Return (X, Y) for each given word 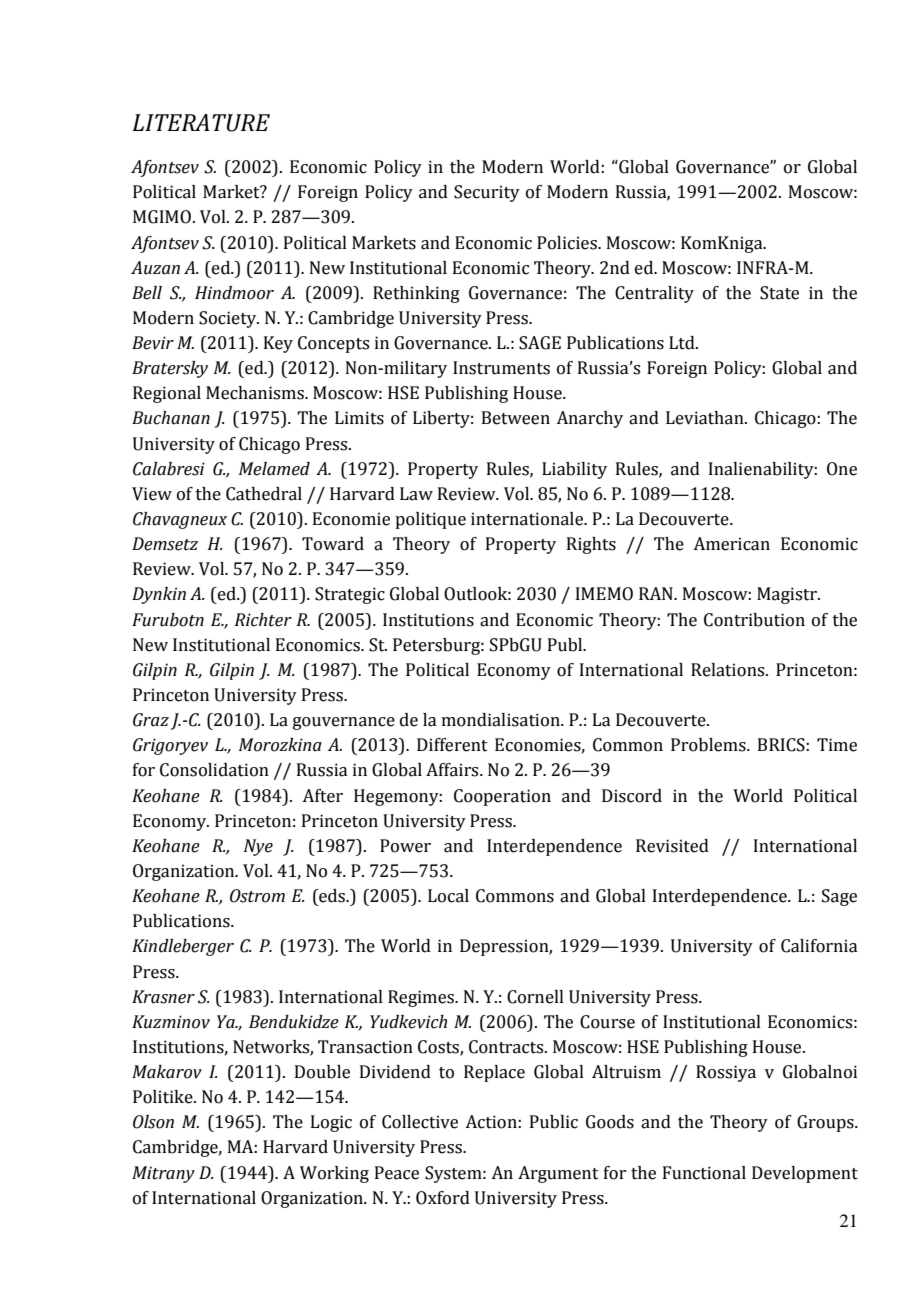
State (779, 293)
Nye (258, 847)
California (819, 946)
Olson (153, 1122)
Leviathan (706, 418)
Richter (263, 620)
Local (448, 896)
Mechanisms (256, 393)
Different (452, 745)
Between (516, 418)
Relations (729, 670)
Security (487, 193)
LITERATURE (201, 123)
